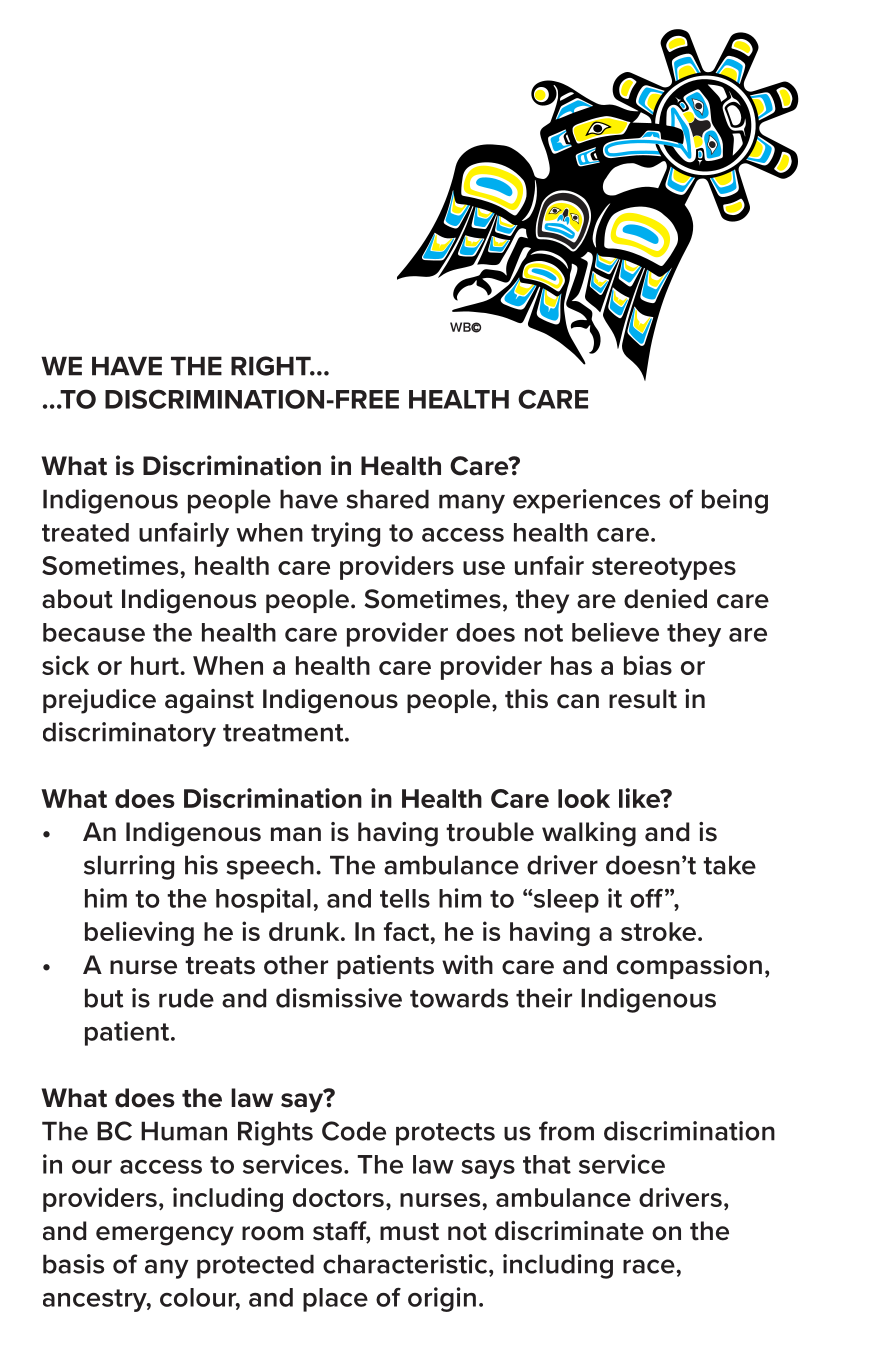 Image resolution: width=872 pixels, height=1372 pixels. What do you see at coordinates (646, 898) in the screenshot?
I see `off` at bounding box center [646, 898].
